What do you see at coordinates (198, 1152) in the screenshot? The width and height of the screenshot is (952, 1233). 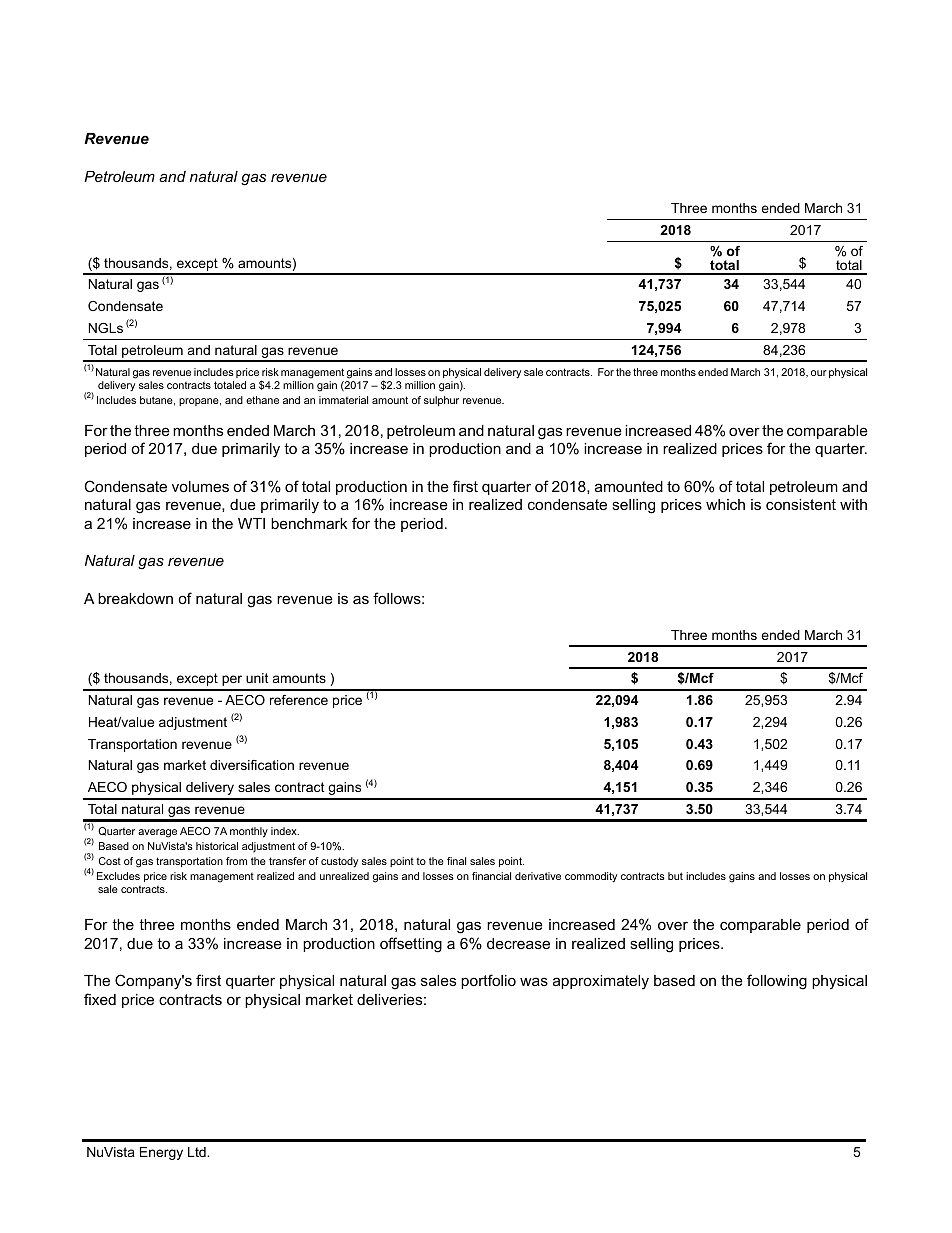 I see `Ltd` at bounding box center [198, 1152].
